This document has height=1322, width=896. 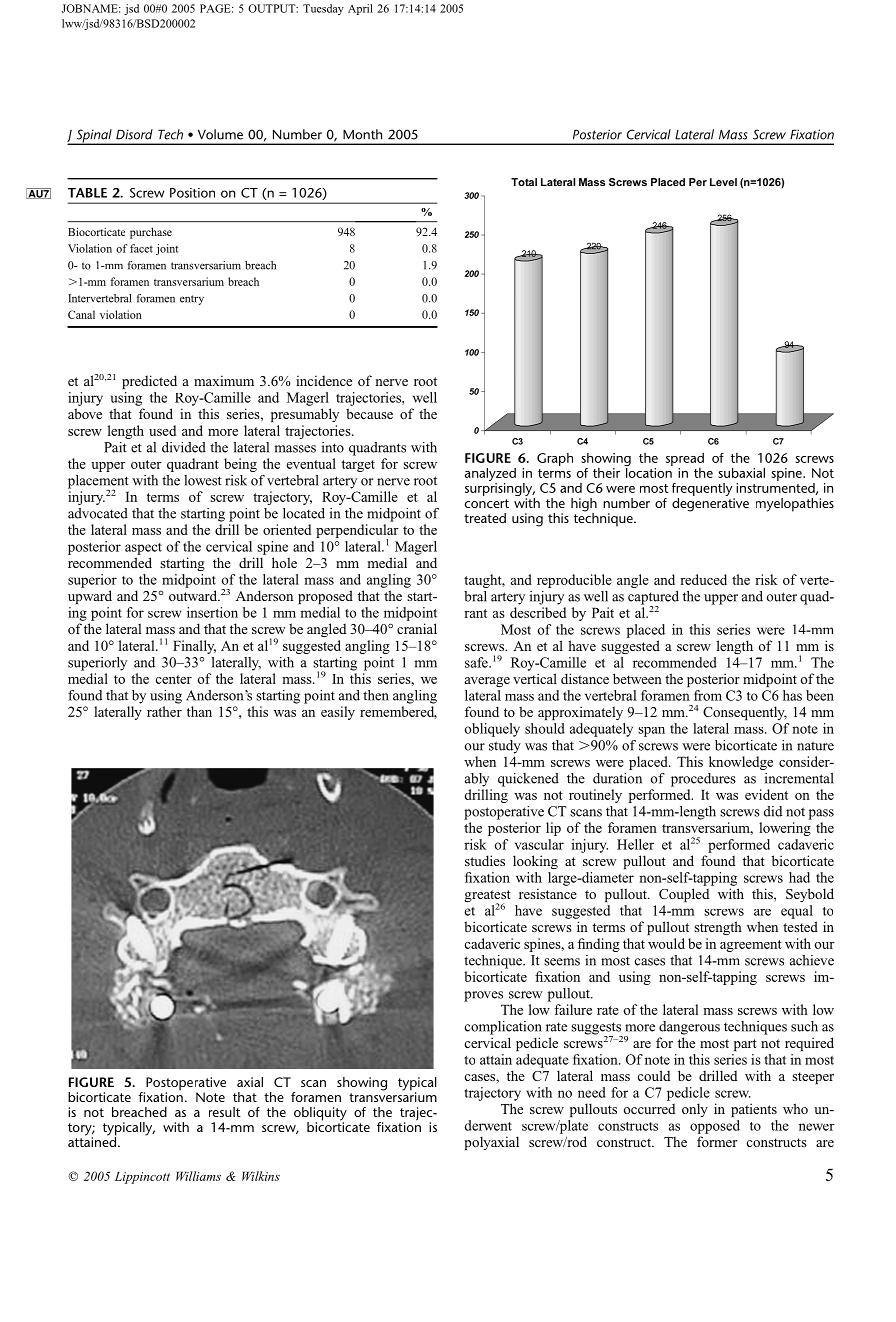 What do you see at coordinates (538, 612) in the document?
I see `described` at bounding box center [538, 612].
